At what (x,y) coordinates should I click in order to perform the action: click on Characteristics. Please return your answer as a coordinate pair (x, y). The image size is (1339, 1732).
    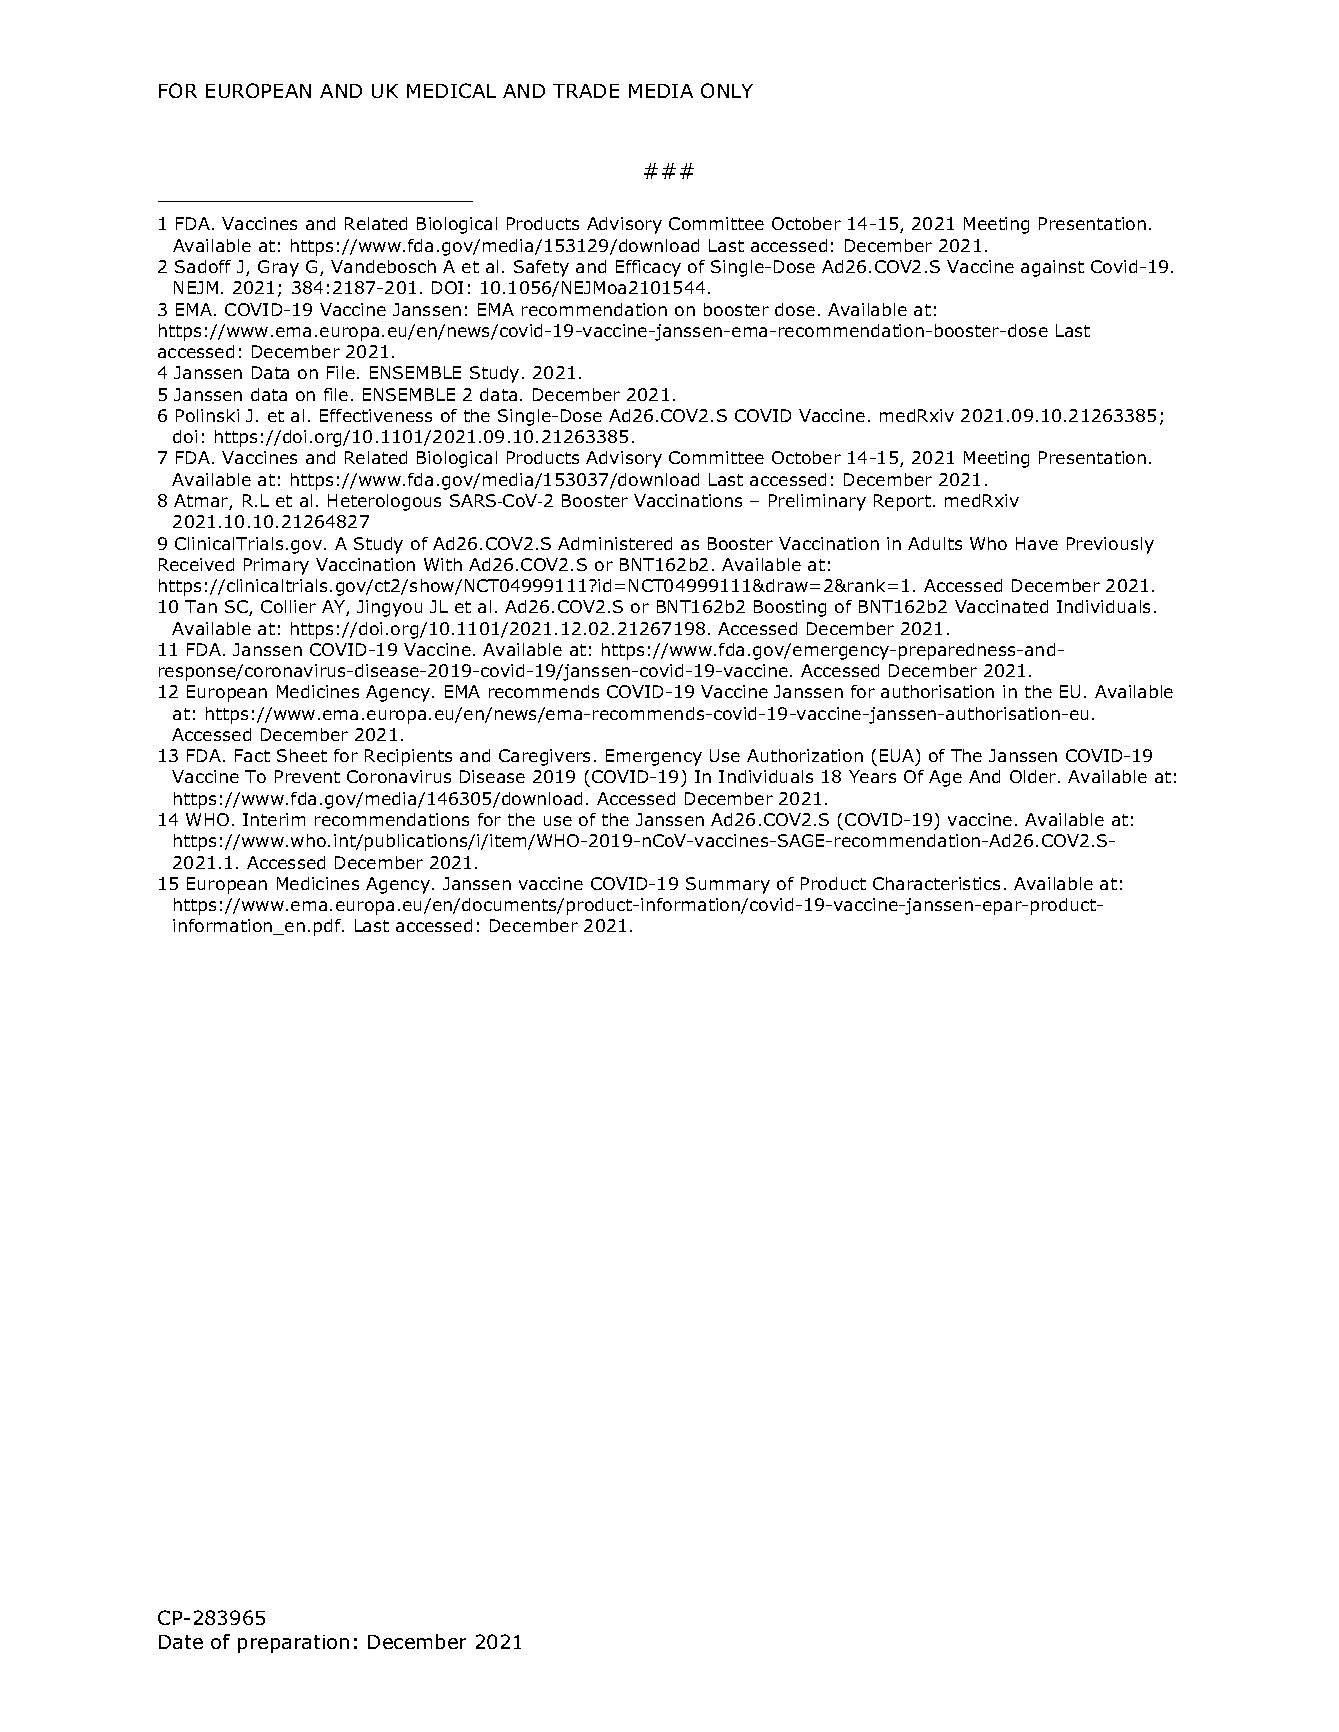
    Looking at the image, I should click on (936, 883).
